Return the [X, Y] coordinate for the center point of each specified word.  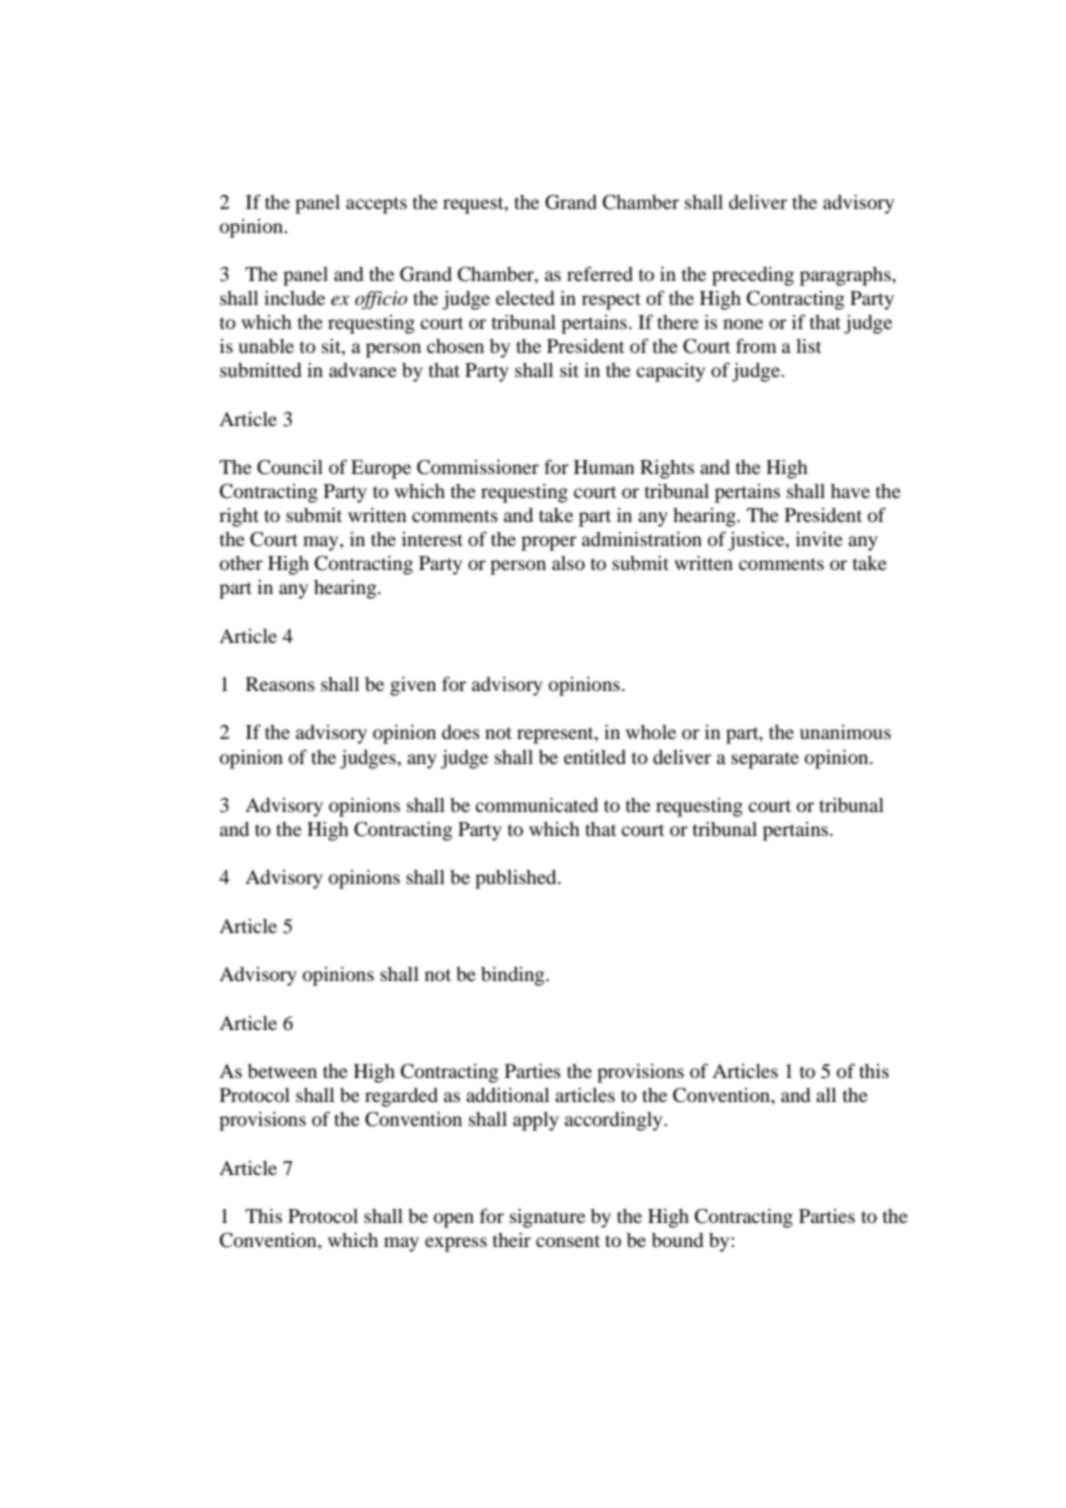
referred [600, 273]
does [461, 732]
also [568, 563]
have [850, 491]
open [454, 1220]
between [282, 1071]
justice [757, 541]
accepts [376, 205]
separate [765, 760]
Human [604, 467]
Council [290, 467]
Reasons [280, 684]
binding [514, 976]
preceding [753, 276]
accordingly [615, 1121]
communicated [536, 805]
